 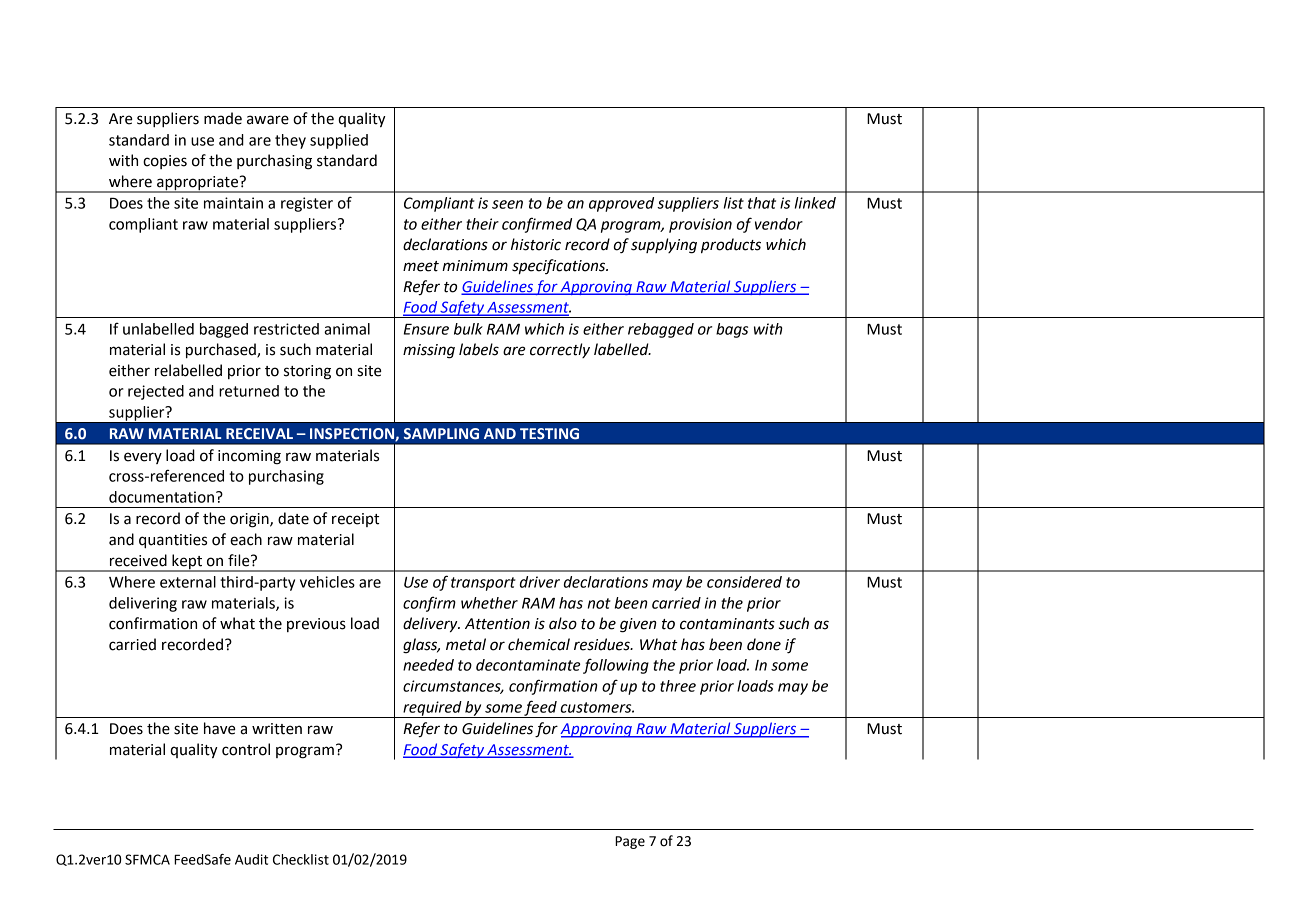 I want to click on Audit, so click(x=251, y=859).
